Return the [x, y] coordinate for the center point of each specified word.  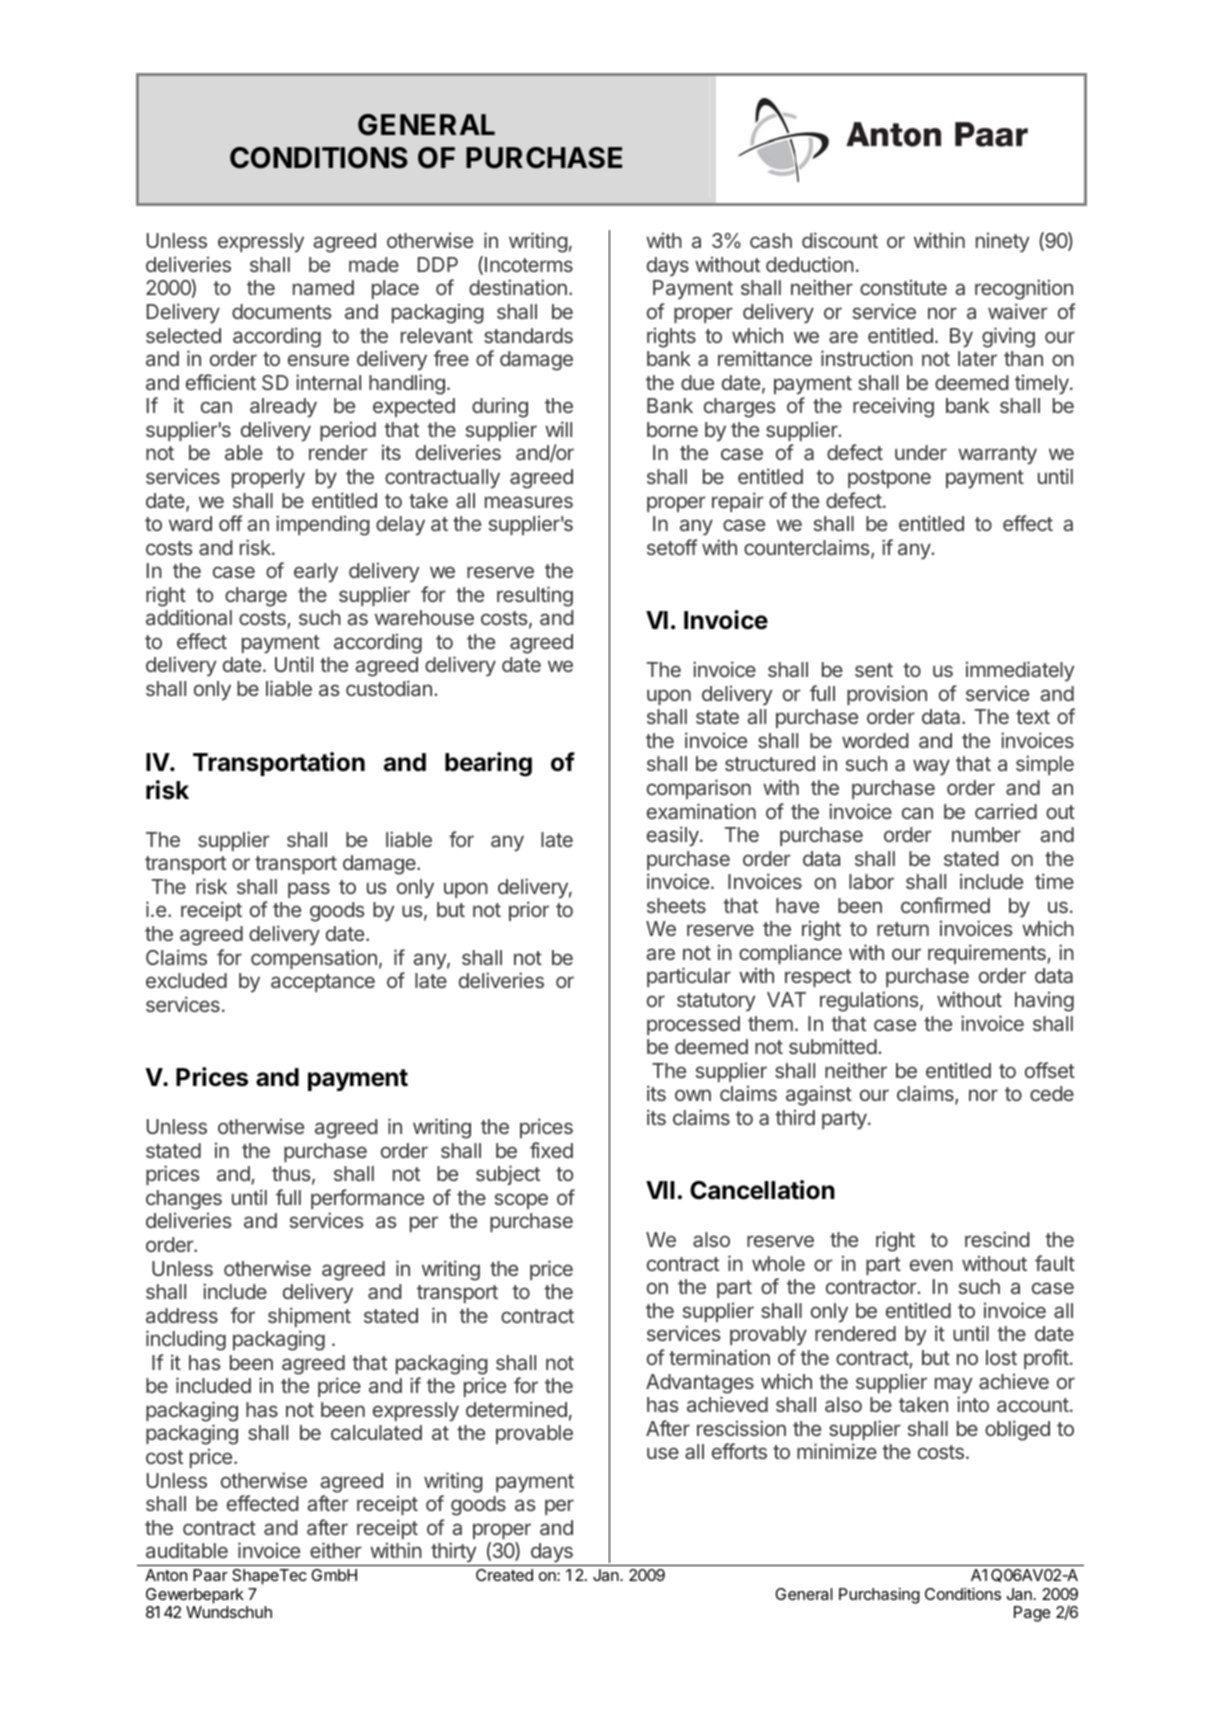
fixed [551, 1150]
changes [184, 1200]
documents [281, 311]
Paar [210, 1575]
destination [518, 287]
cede [1052, 1093]
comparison [699, 789]
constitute [903, 287]
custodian [389, 688]
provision [887, 695]
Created [504, 1575]
